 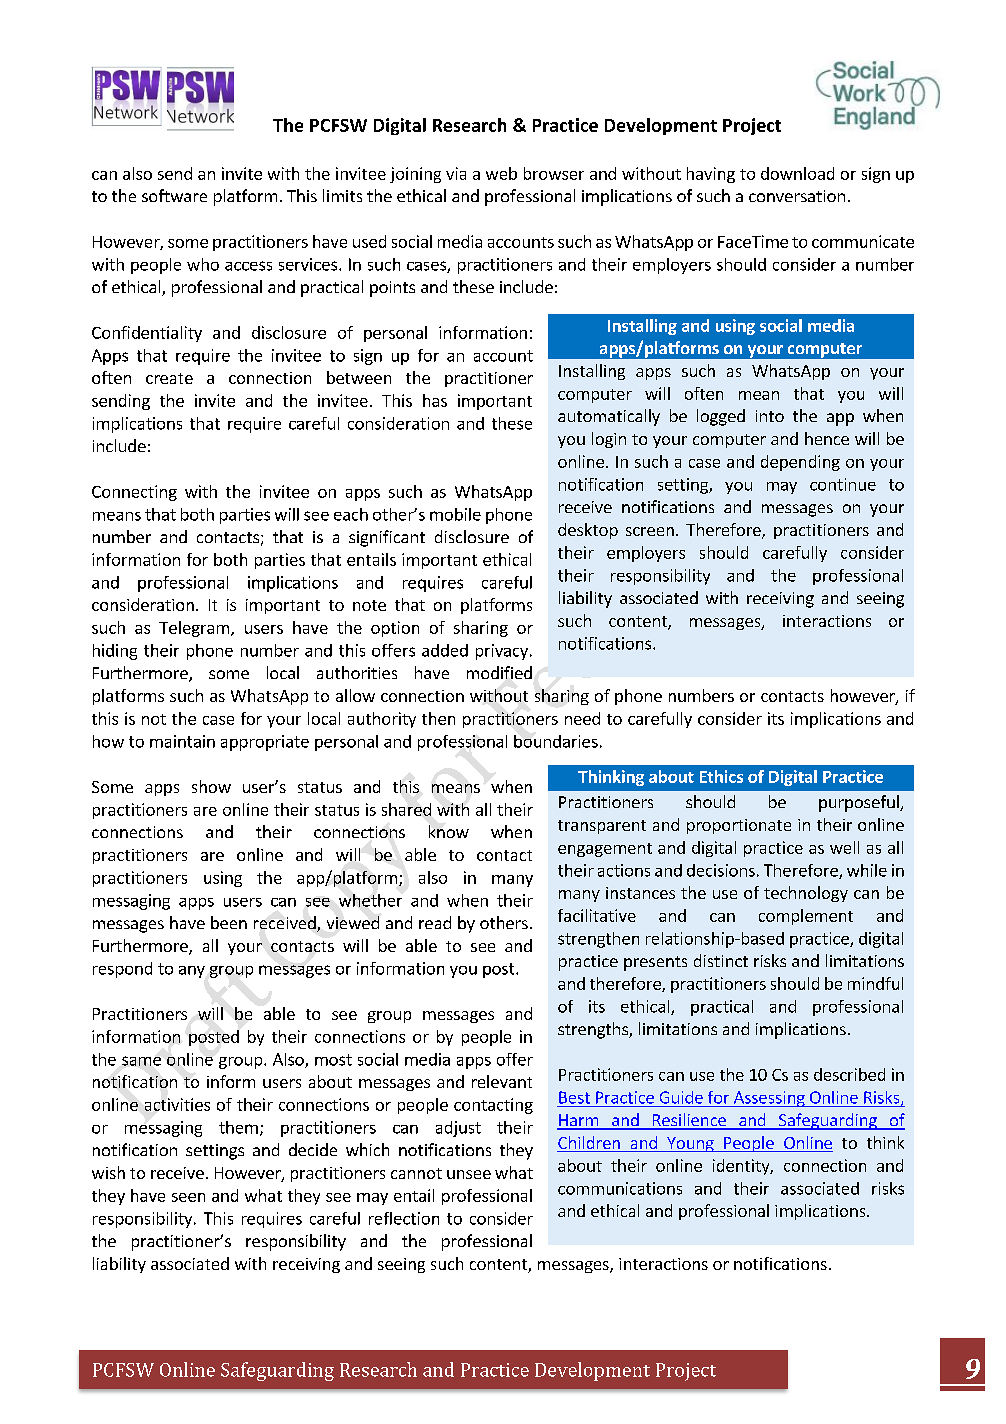 What do you see at coordinates (435, 922) in the screenshot?
I see `read` at bounding box center [435, 922].
